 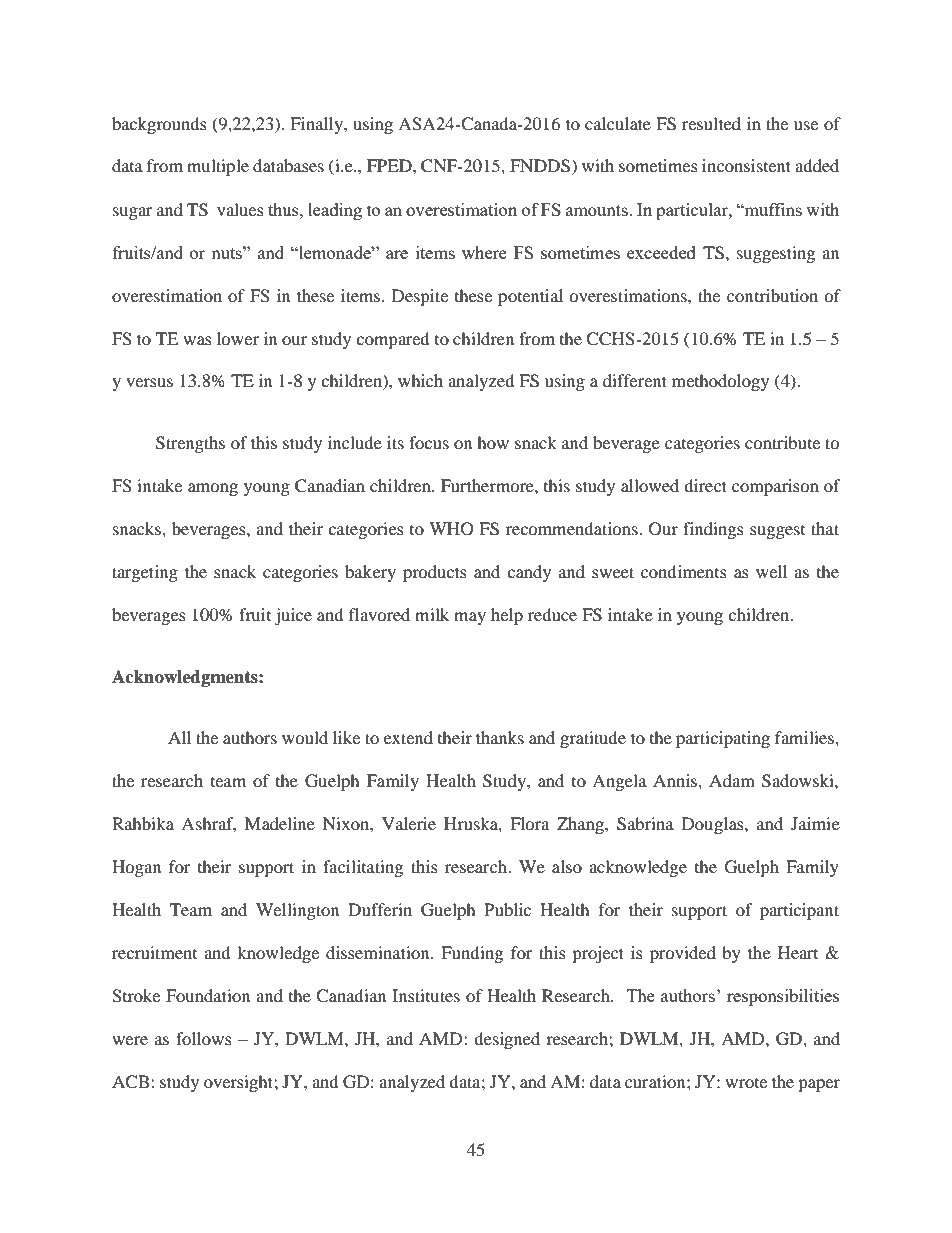 I want to click on designed, so click(x=507, y=1040).
